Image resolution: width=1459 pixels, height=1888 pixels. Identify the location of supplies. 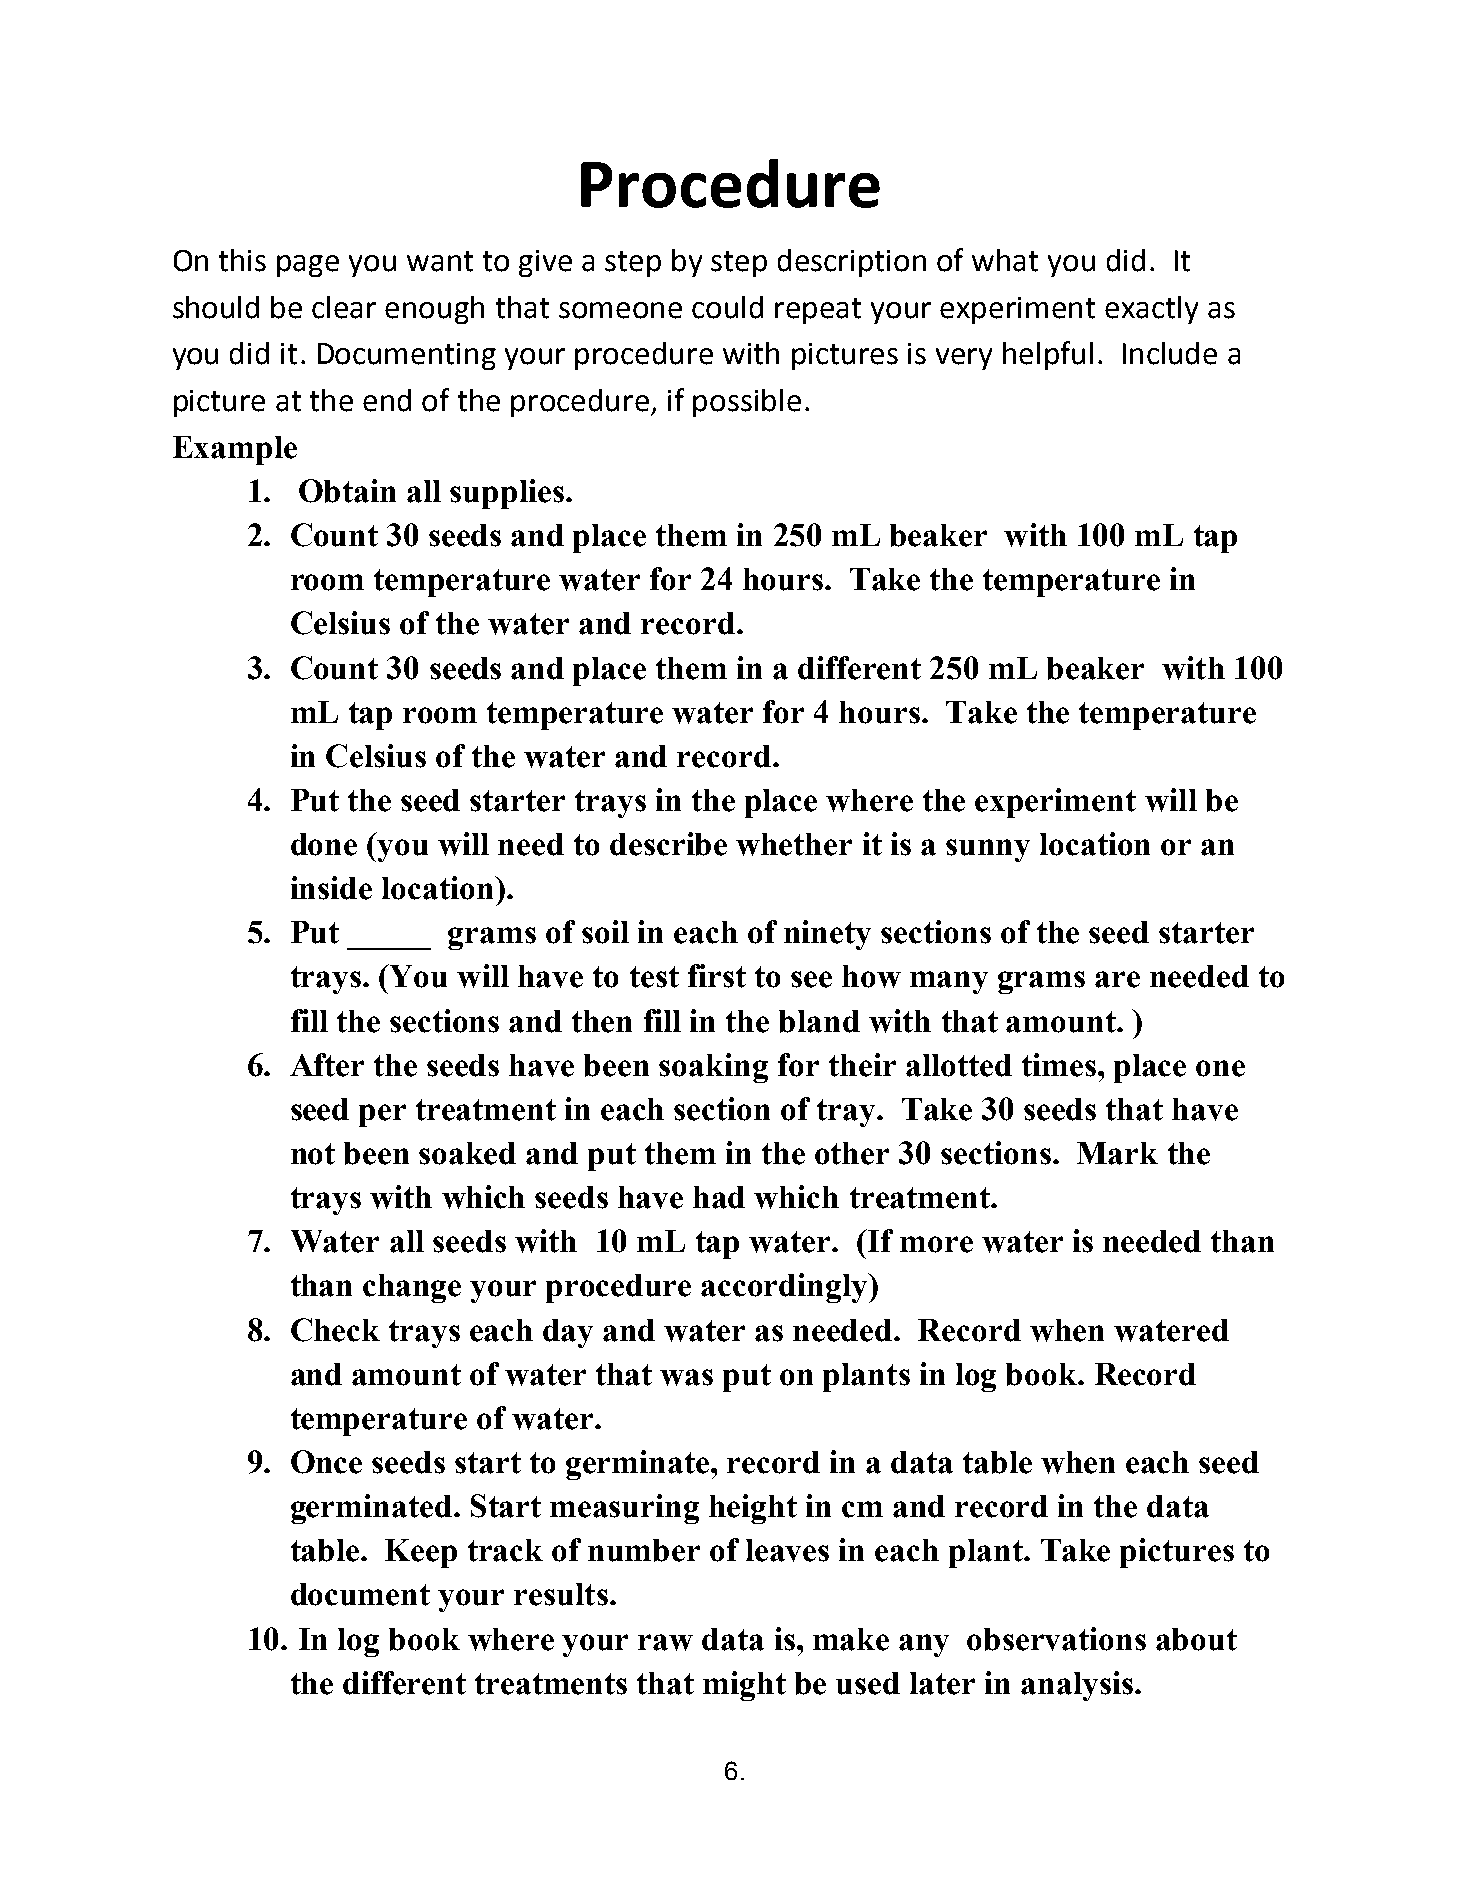
(507, 494).
